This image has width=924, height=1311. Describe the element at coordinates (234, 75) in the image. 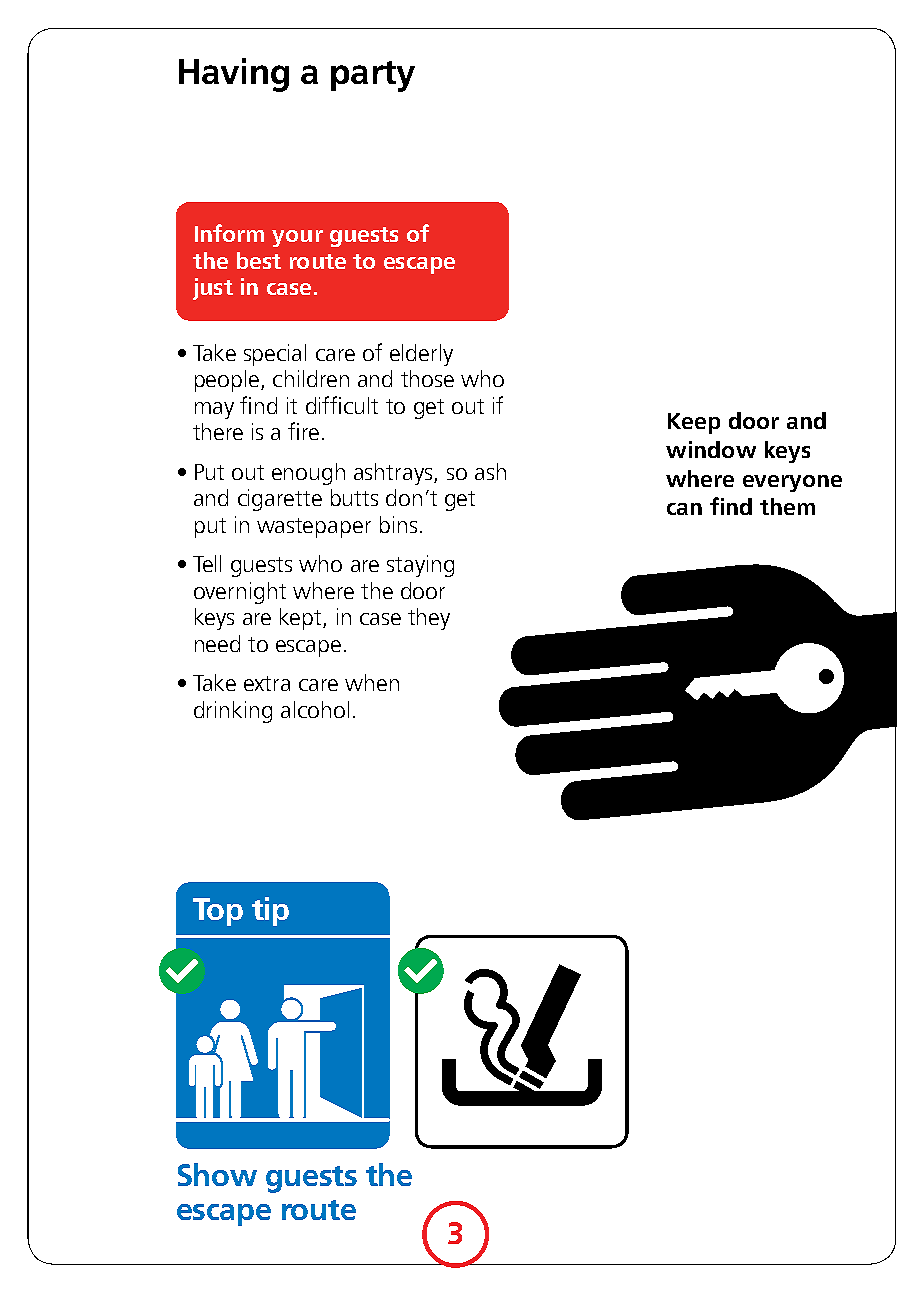

I see `Having` at that location.
